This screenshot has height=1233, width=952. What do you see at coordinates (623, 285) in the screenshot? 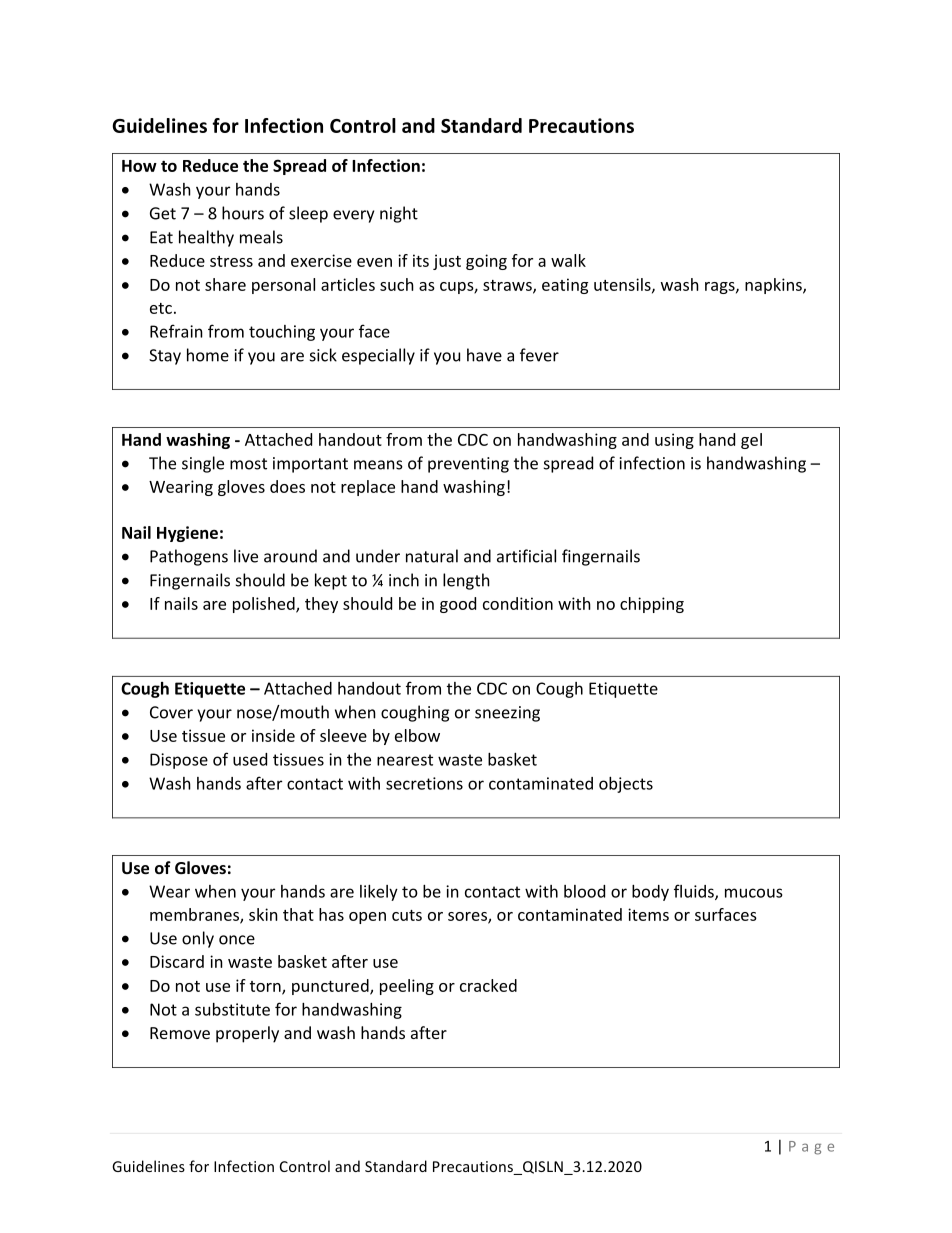
I see `utensils` at bounding box center [623, 285].
